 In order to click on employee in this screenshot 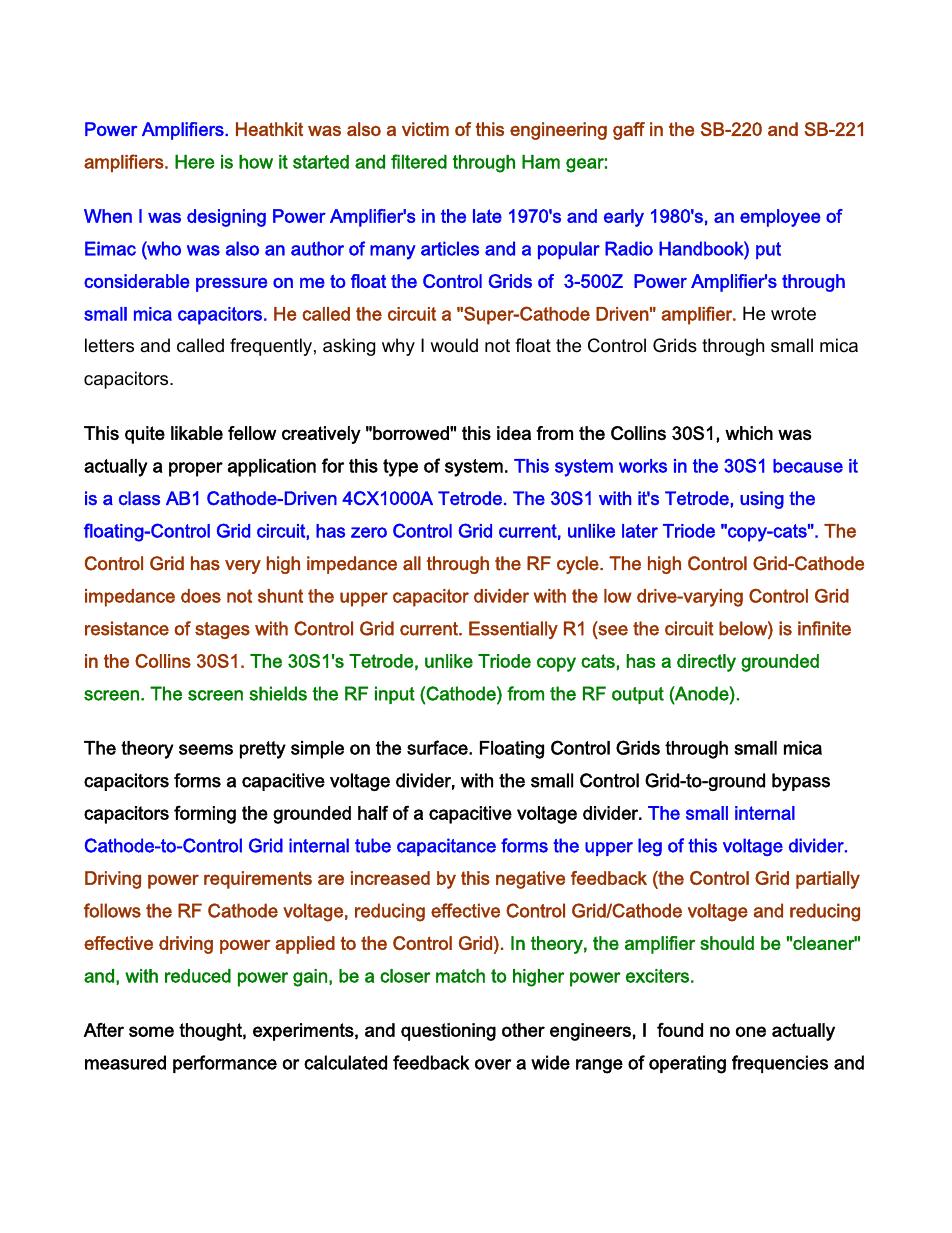, I will do `click(780, 218)`.
